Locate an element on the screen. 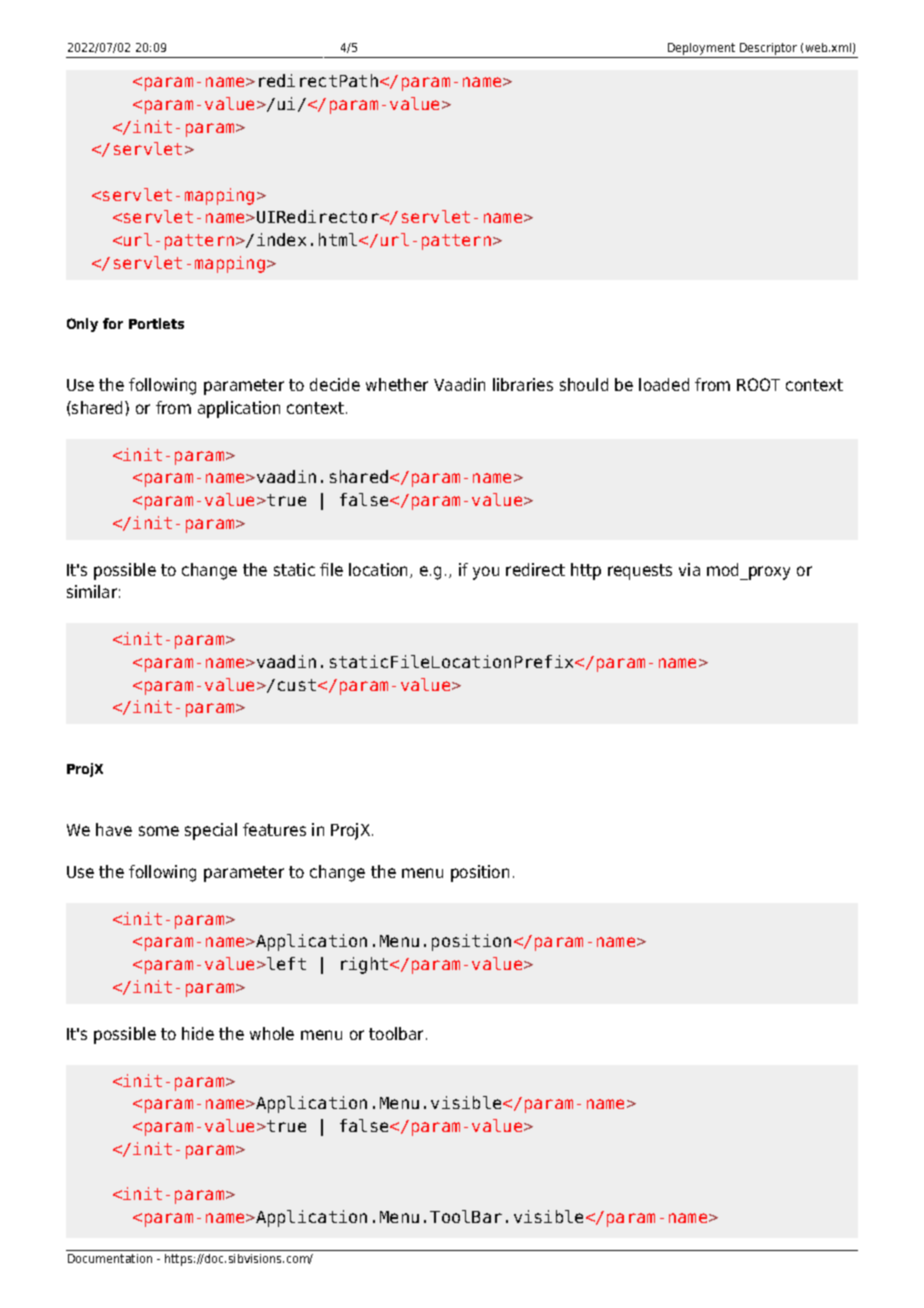  whether is located at coordinates (397, 384).
